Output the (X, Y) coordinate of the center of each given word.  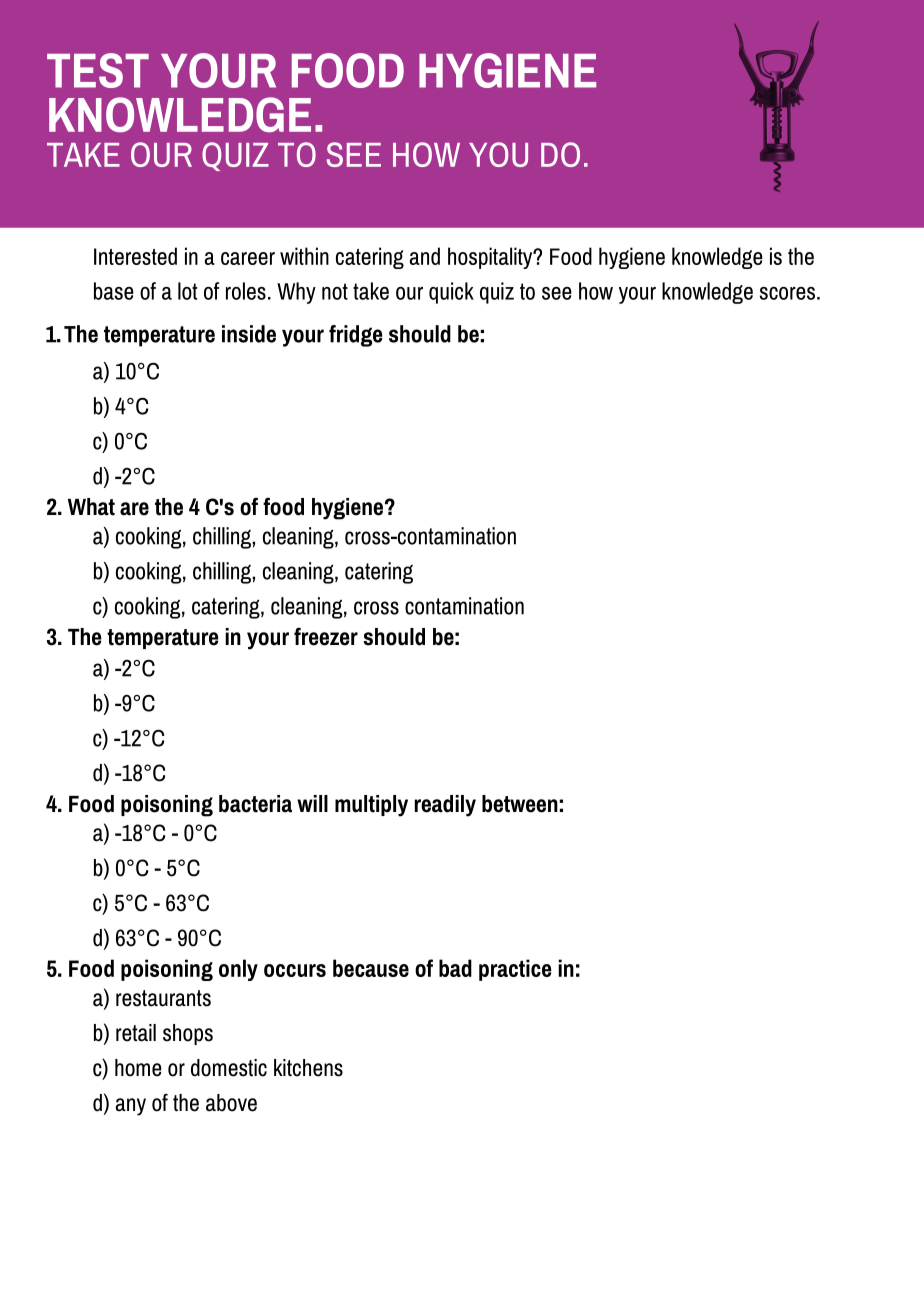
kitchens (308, 1068)
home (138, 1068)
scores (787, 293)
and (425, 256)
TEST (98, 70)
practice (515, 970)
